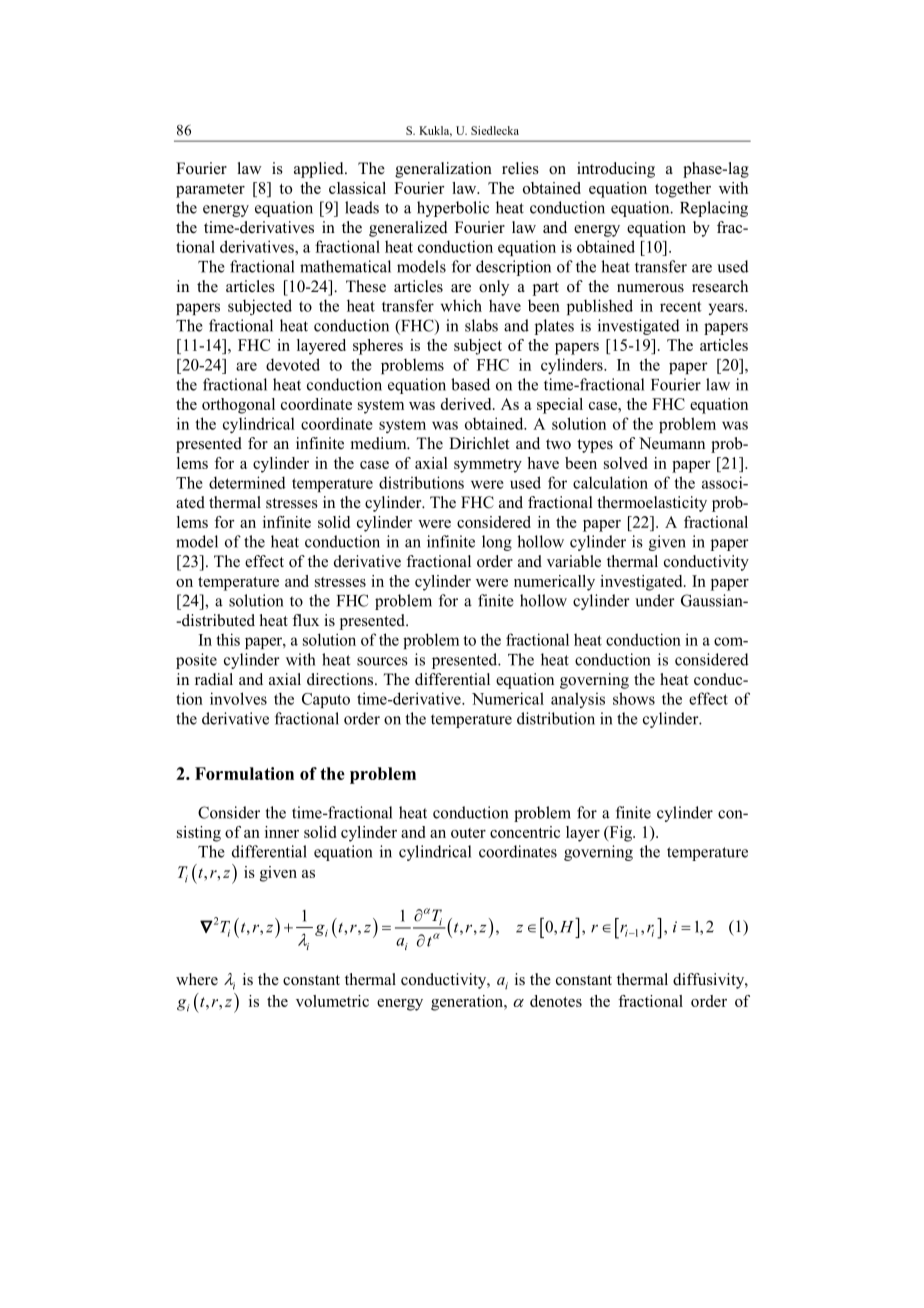  Describe the element at coordinates (453, 209) in the page. I see `hyperbolic` at that location.
